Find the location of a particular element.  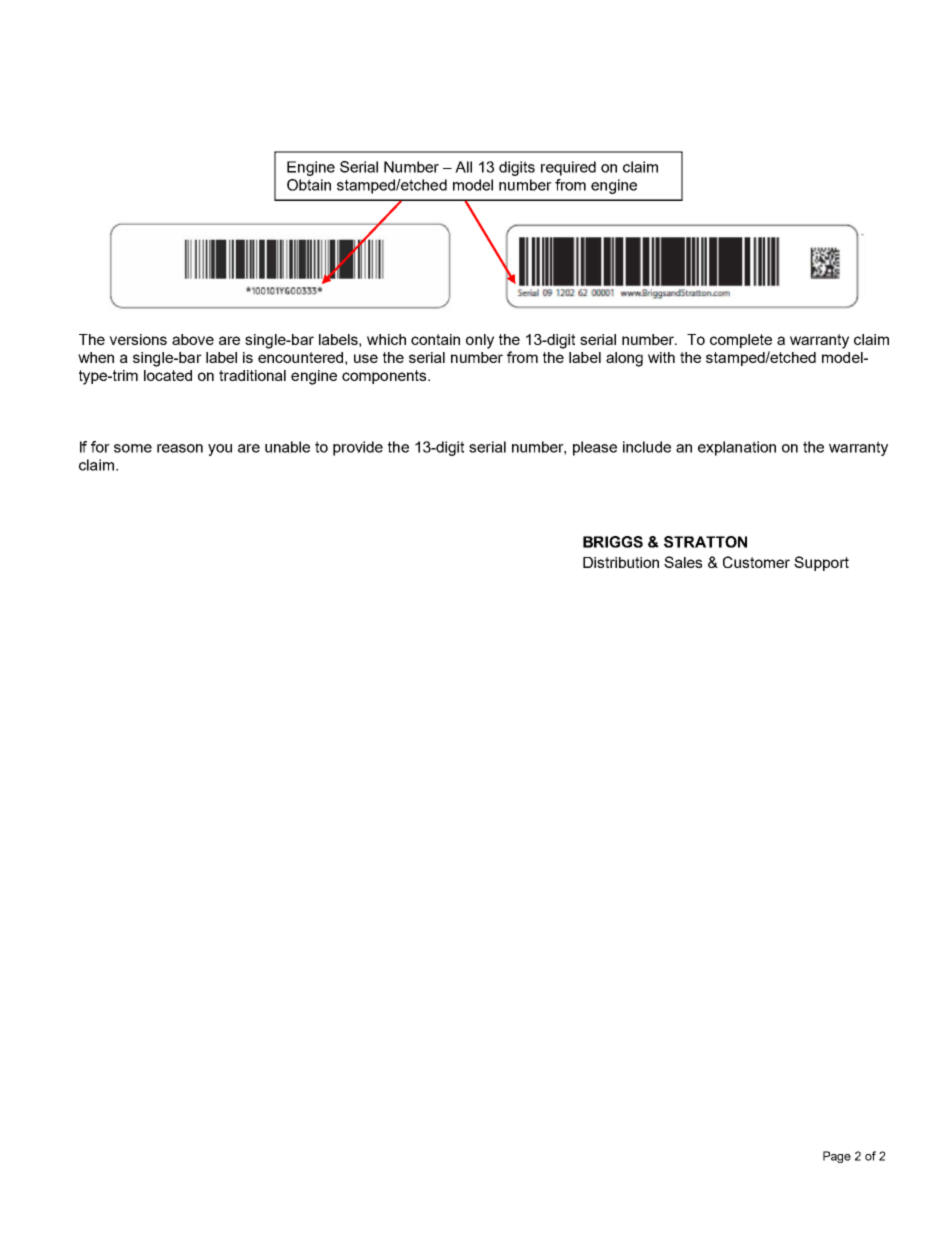

All is located at coordinates (463, 167).
